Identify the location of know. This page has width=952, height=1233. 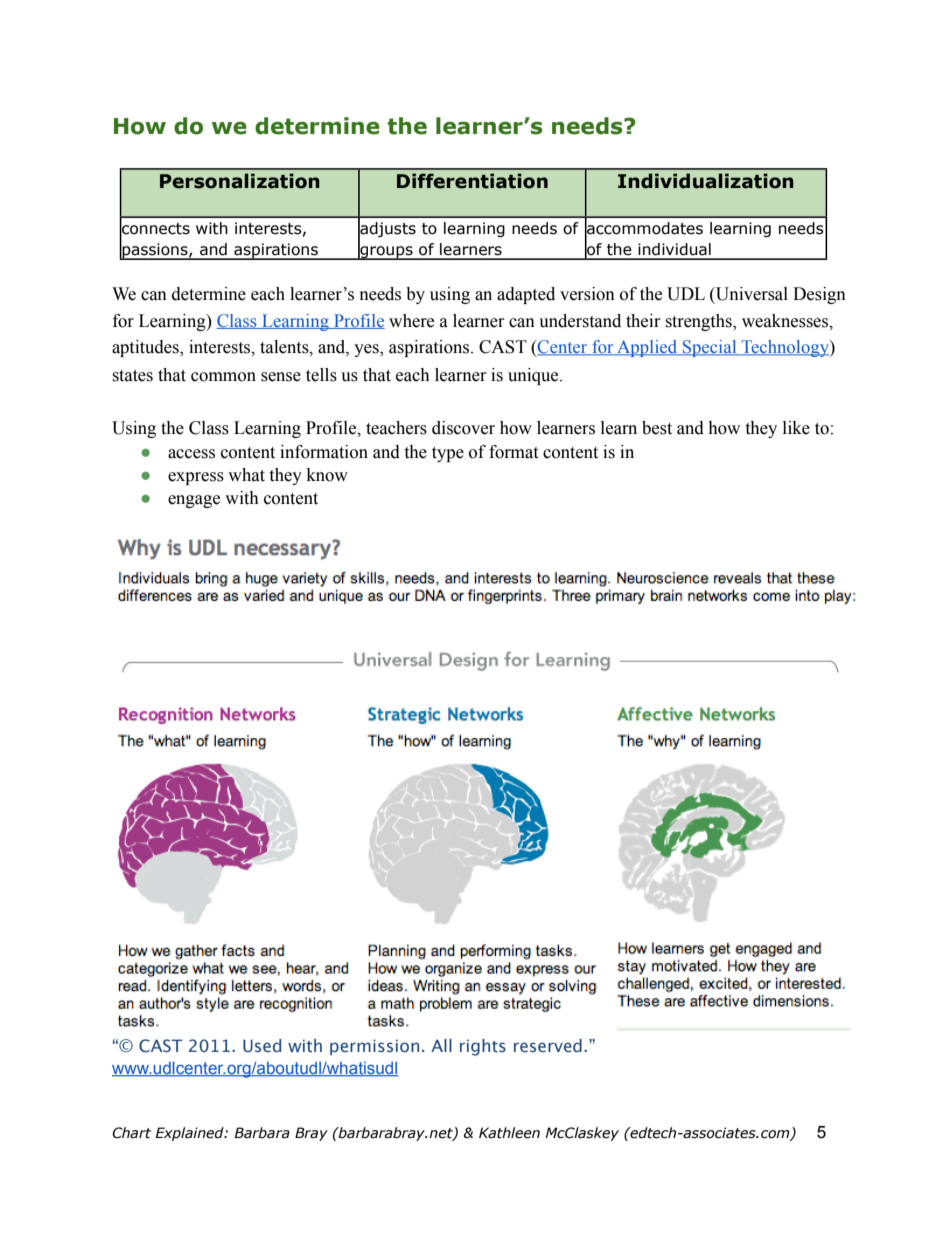
(327, 475).
